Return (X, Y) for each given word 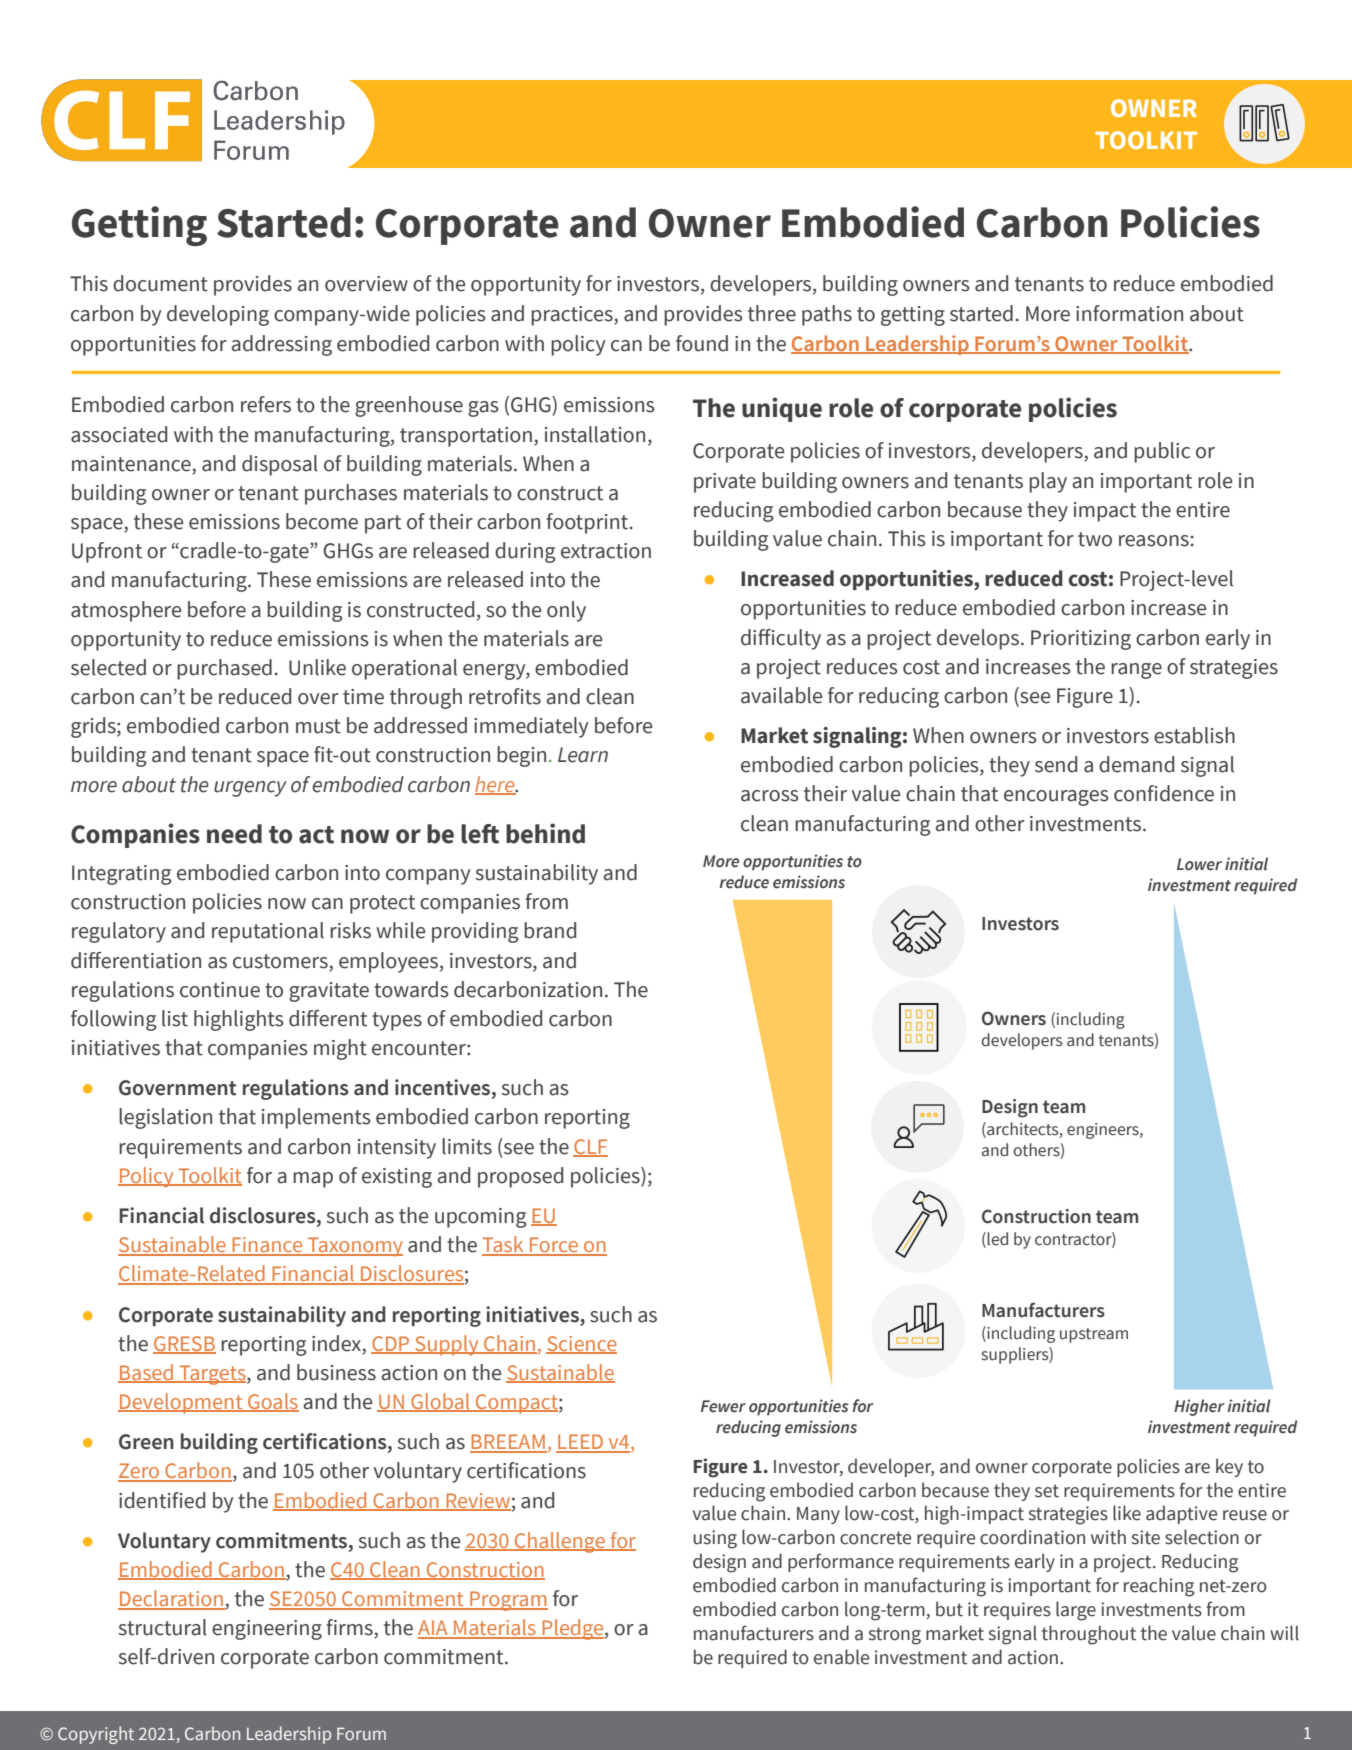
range (1136, 671)
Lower (1199, 864)
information (1129, 313)
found (702, 343)
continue (220, 990)
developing (218, 315)
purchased (224, 669)
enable (841, 1657)
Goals (272, 1402)
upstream (1094, 1335)
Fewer (723, 1406)
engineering (267, 1630)
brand (550, 930)
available (781, 695)
